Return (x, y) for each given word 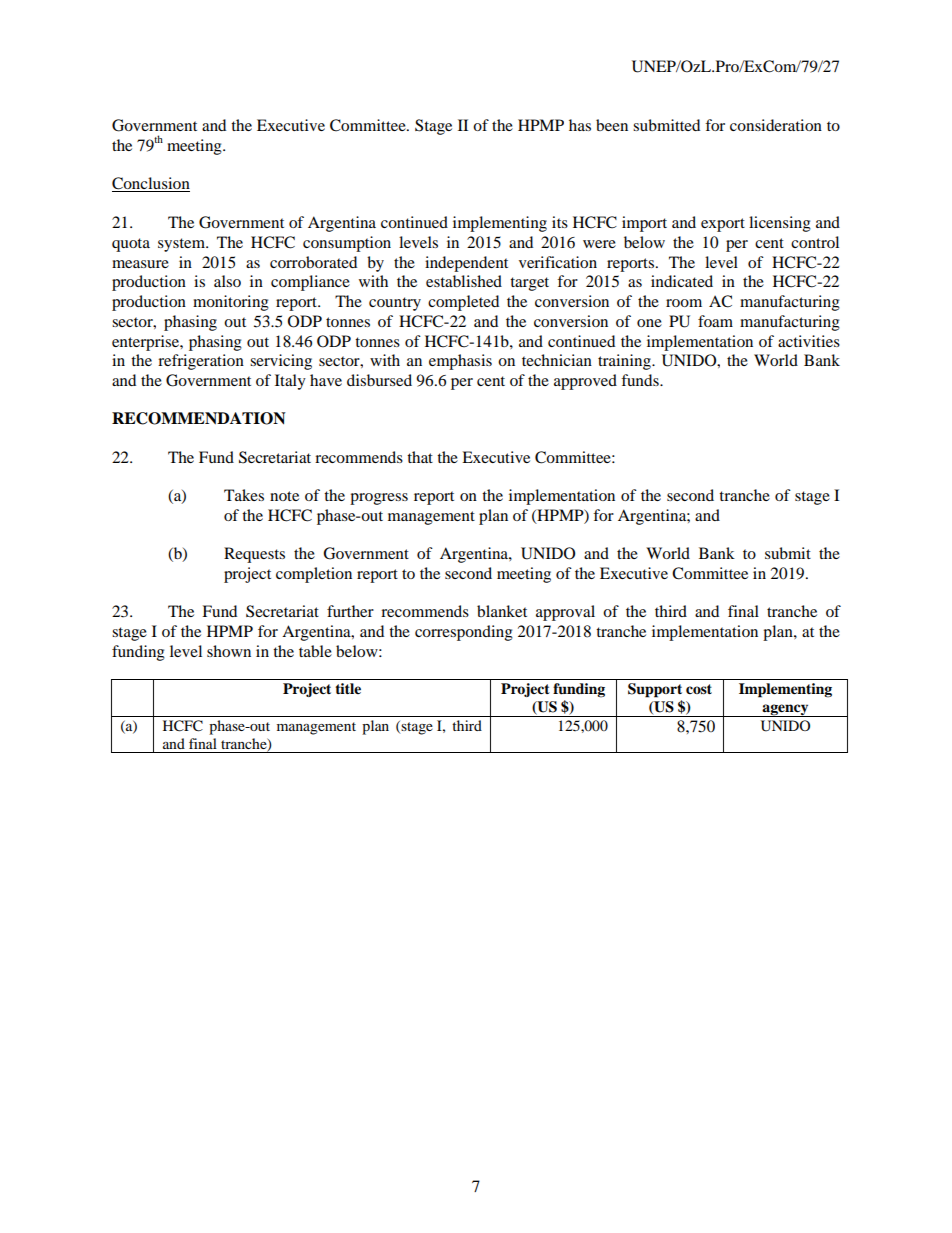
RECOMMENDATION (199, 418)
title (348, 688)
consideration (776, 125)
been (612, 125)
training (625, 362)
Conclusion (151, 184)
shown (229, 651)
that (420, 457)
